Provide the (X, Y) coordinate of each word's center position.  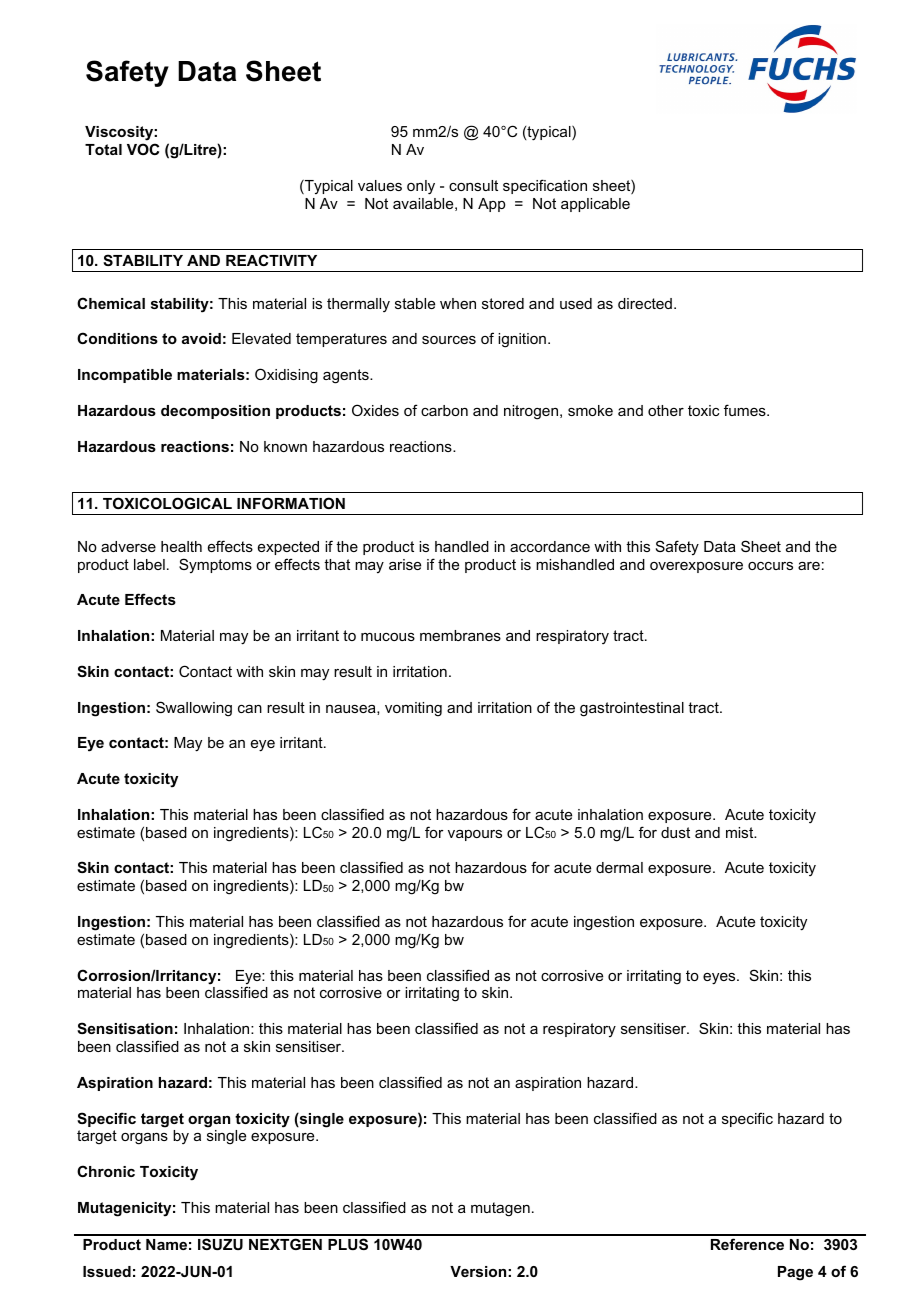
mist (741, 832)
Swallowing (194, 709)
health (181, 546)
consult (473, 185)
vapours (475, 835)
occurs (770, 566)
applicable (595, 205)
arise (405, 564)
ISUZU (220, 1244)
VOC (143, 149)
